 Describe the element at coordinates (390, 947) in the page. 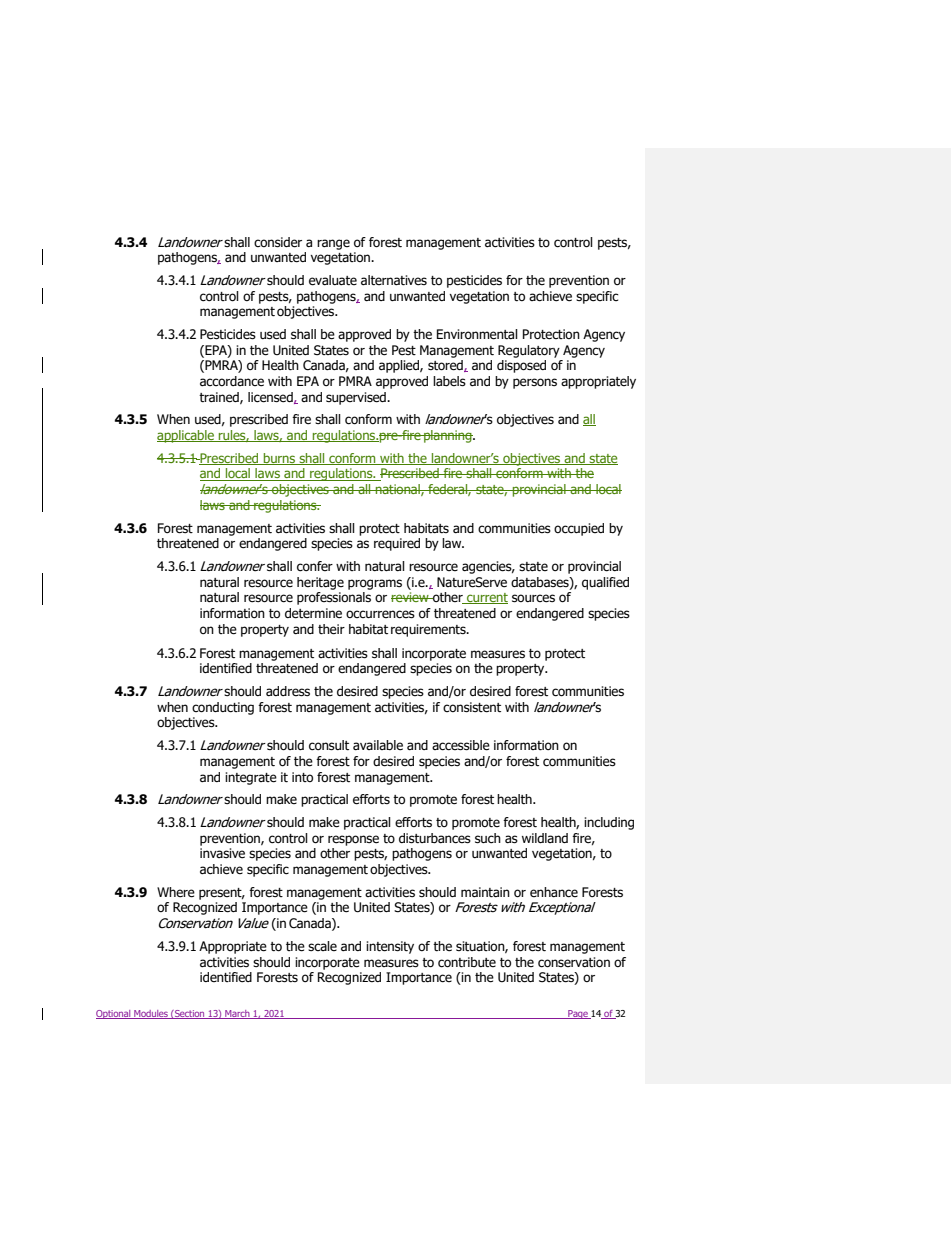

I see `intensity` at that location.
